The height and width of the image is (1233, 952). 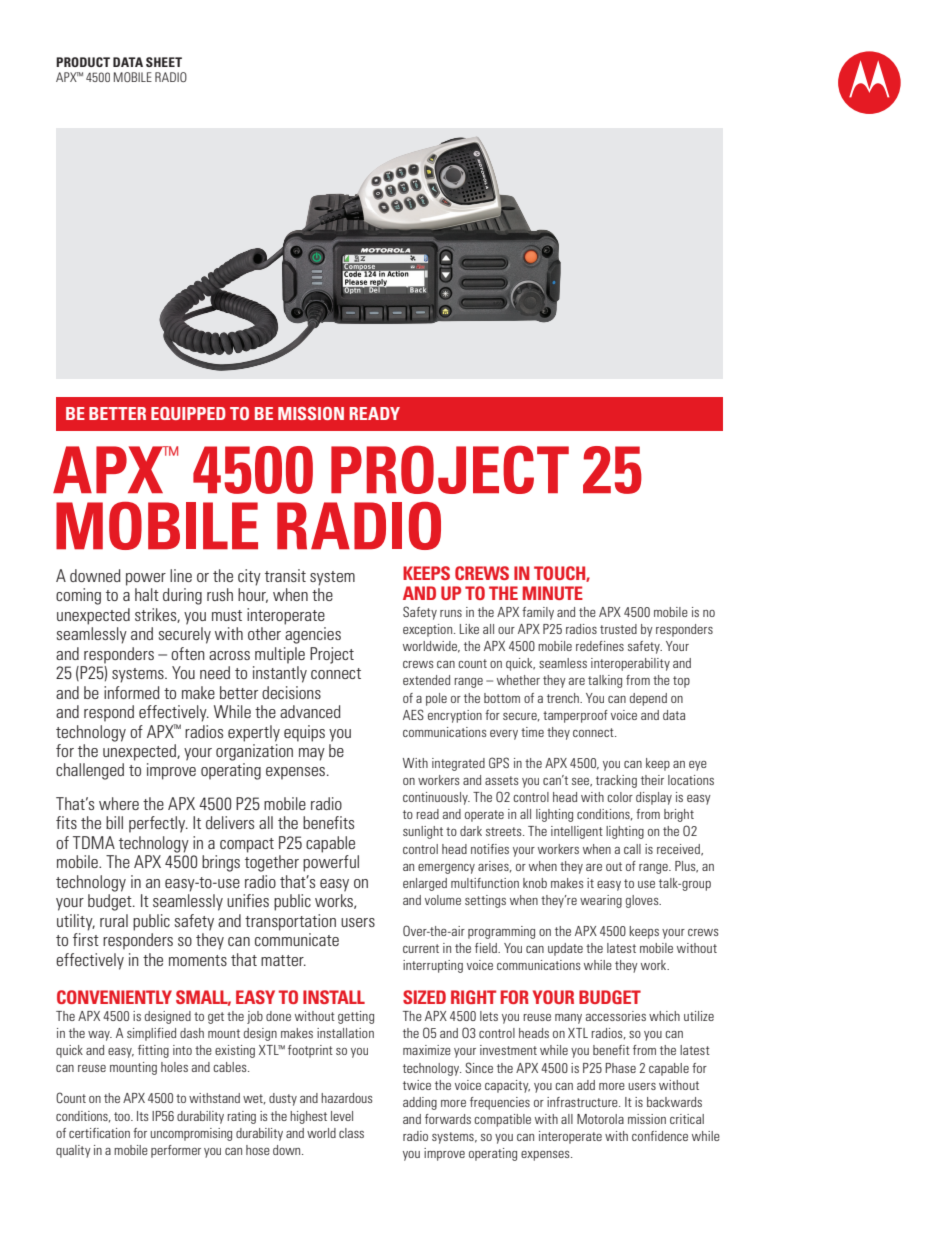 What do you see at coordinates (188, 413) in the image?
I see `EQUIPPED` at bounding box center [188, 413].
